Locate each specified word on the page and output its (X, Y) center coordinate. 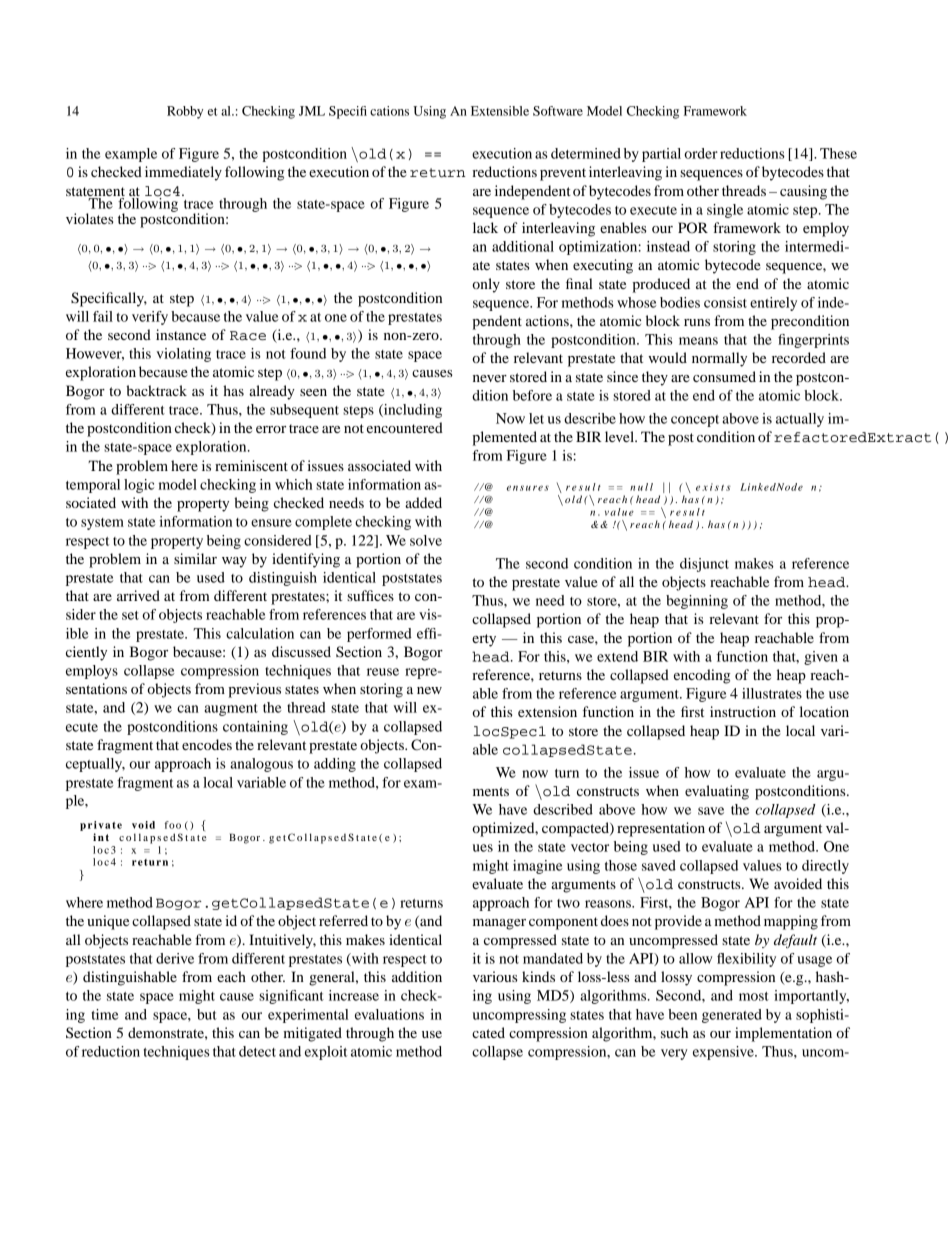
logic (139, 486)
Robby (185, 112)
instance (181, 334)
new (429, 690)
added (423, 502)
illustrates (772, 693)
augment (231, 710)
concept (695, 421)
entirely (773, 304)
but (207, 1014)
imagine (538, 867)
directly (825, 867)
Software (558, 111)
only (486, 285)
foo (173, 825)
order (701, 153)
